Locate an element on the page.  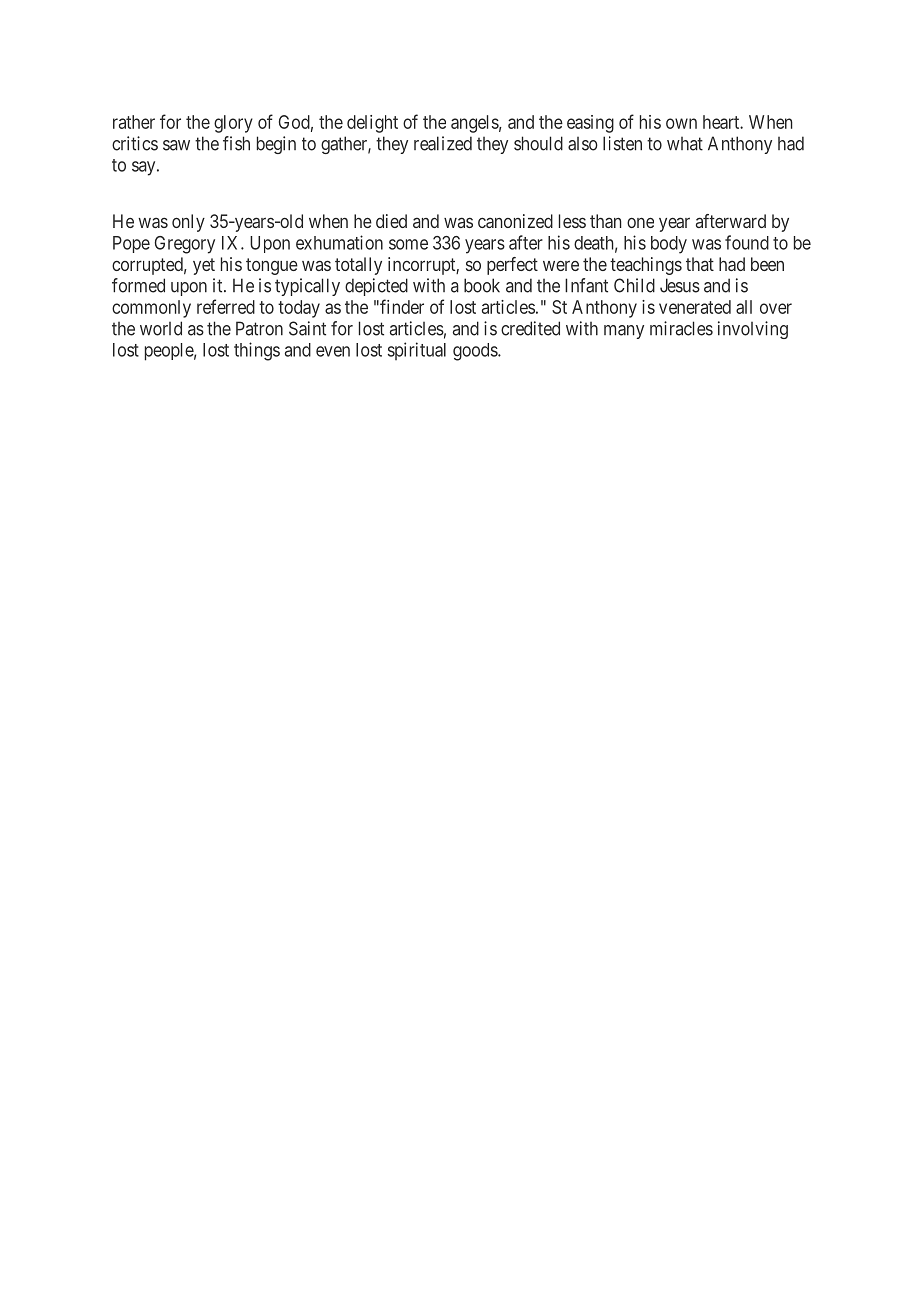
own is located at coordinates (681, 123).
